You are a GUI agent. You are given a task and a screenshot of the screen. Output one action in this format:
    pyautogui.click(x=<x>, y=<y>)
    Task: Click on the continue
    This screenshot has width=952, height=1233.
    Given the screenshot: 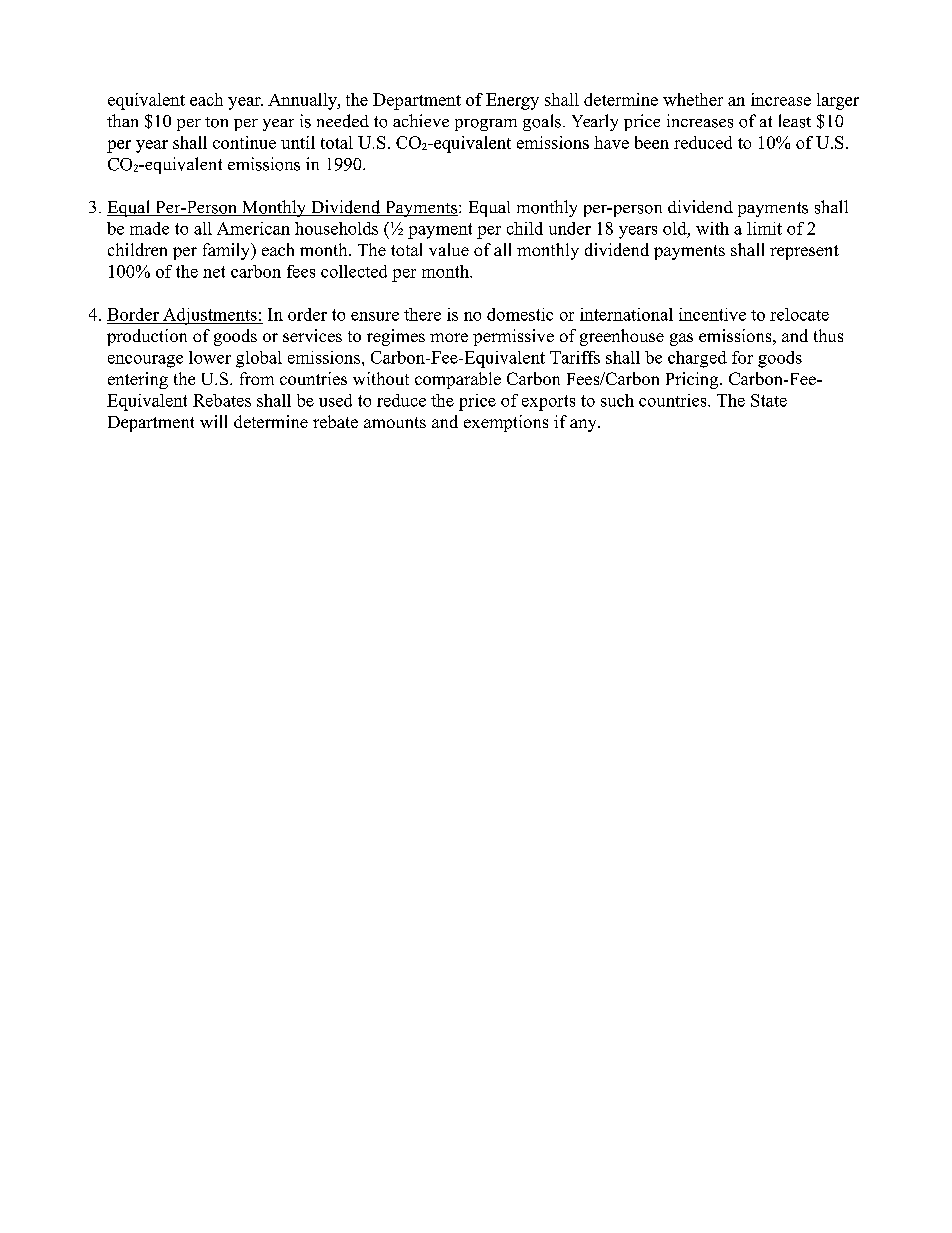 What is the action you would take?
    pyautogui.click(x=244, y=142)
